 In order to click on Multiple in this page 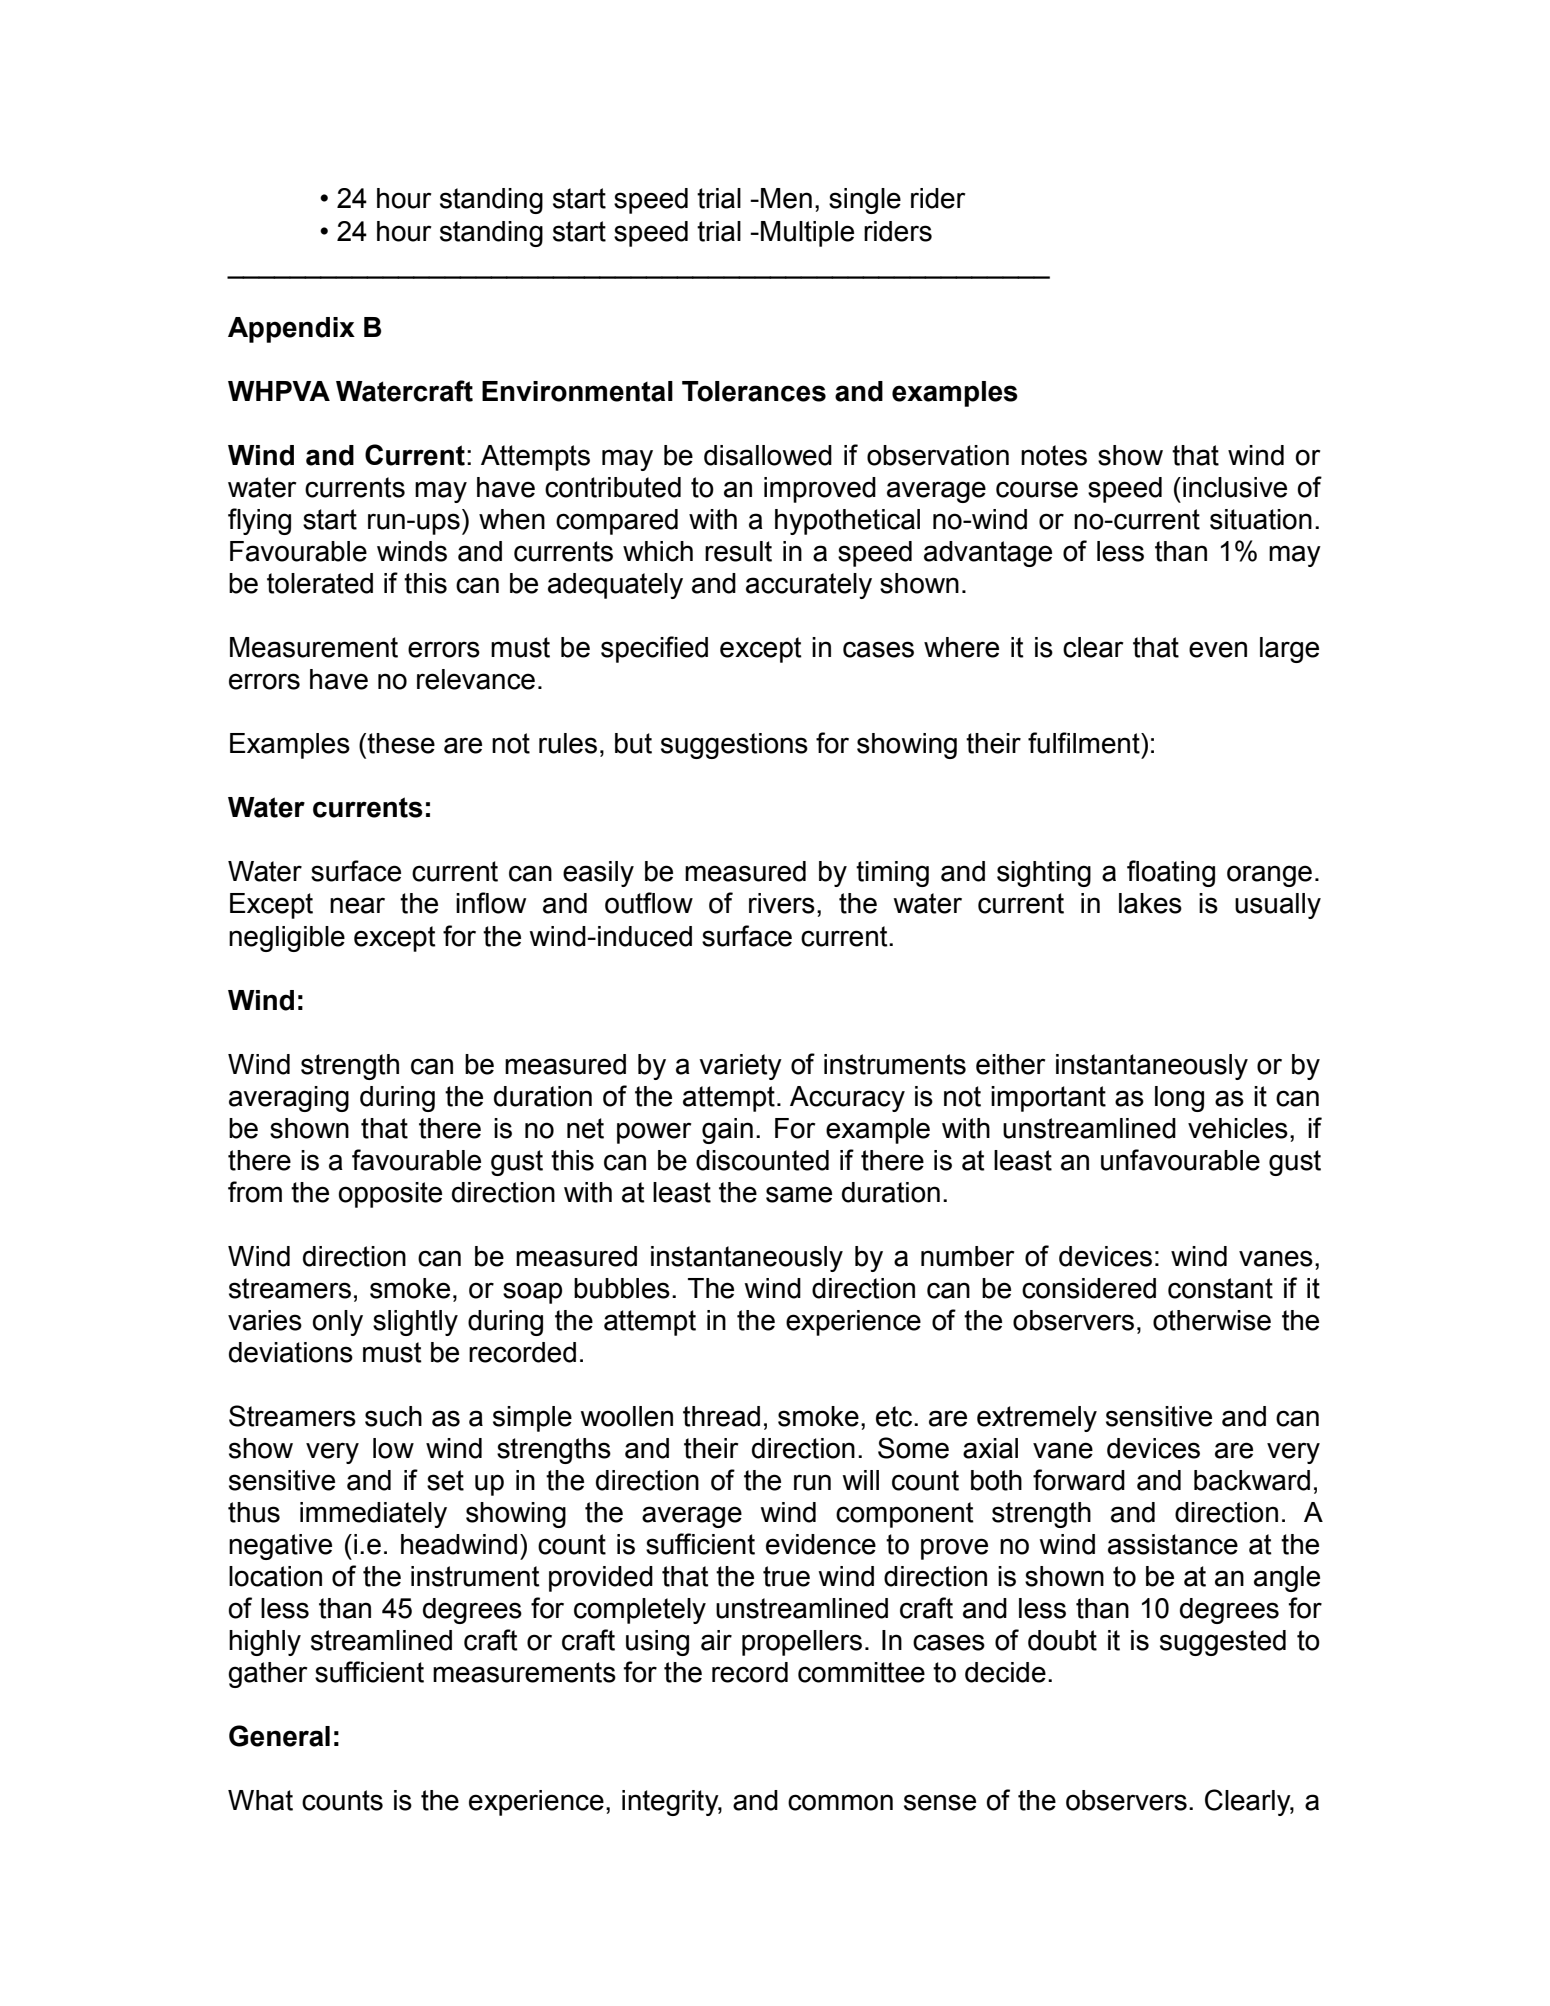, I will do `click(807, 234)`.
